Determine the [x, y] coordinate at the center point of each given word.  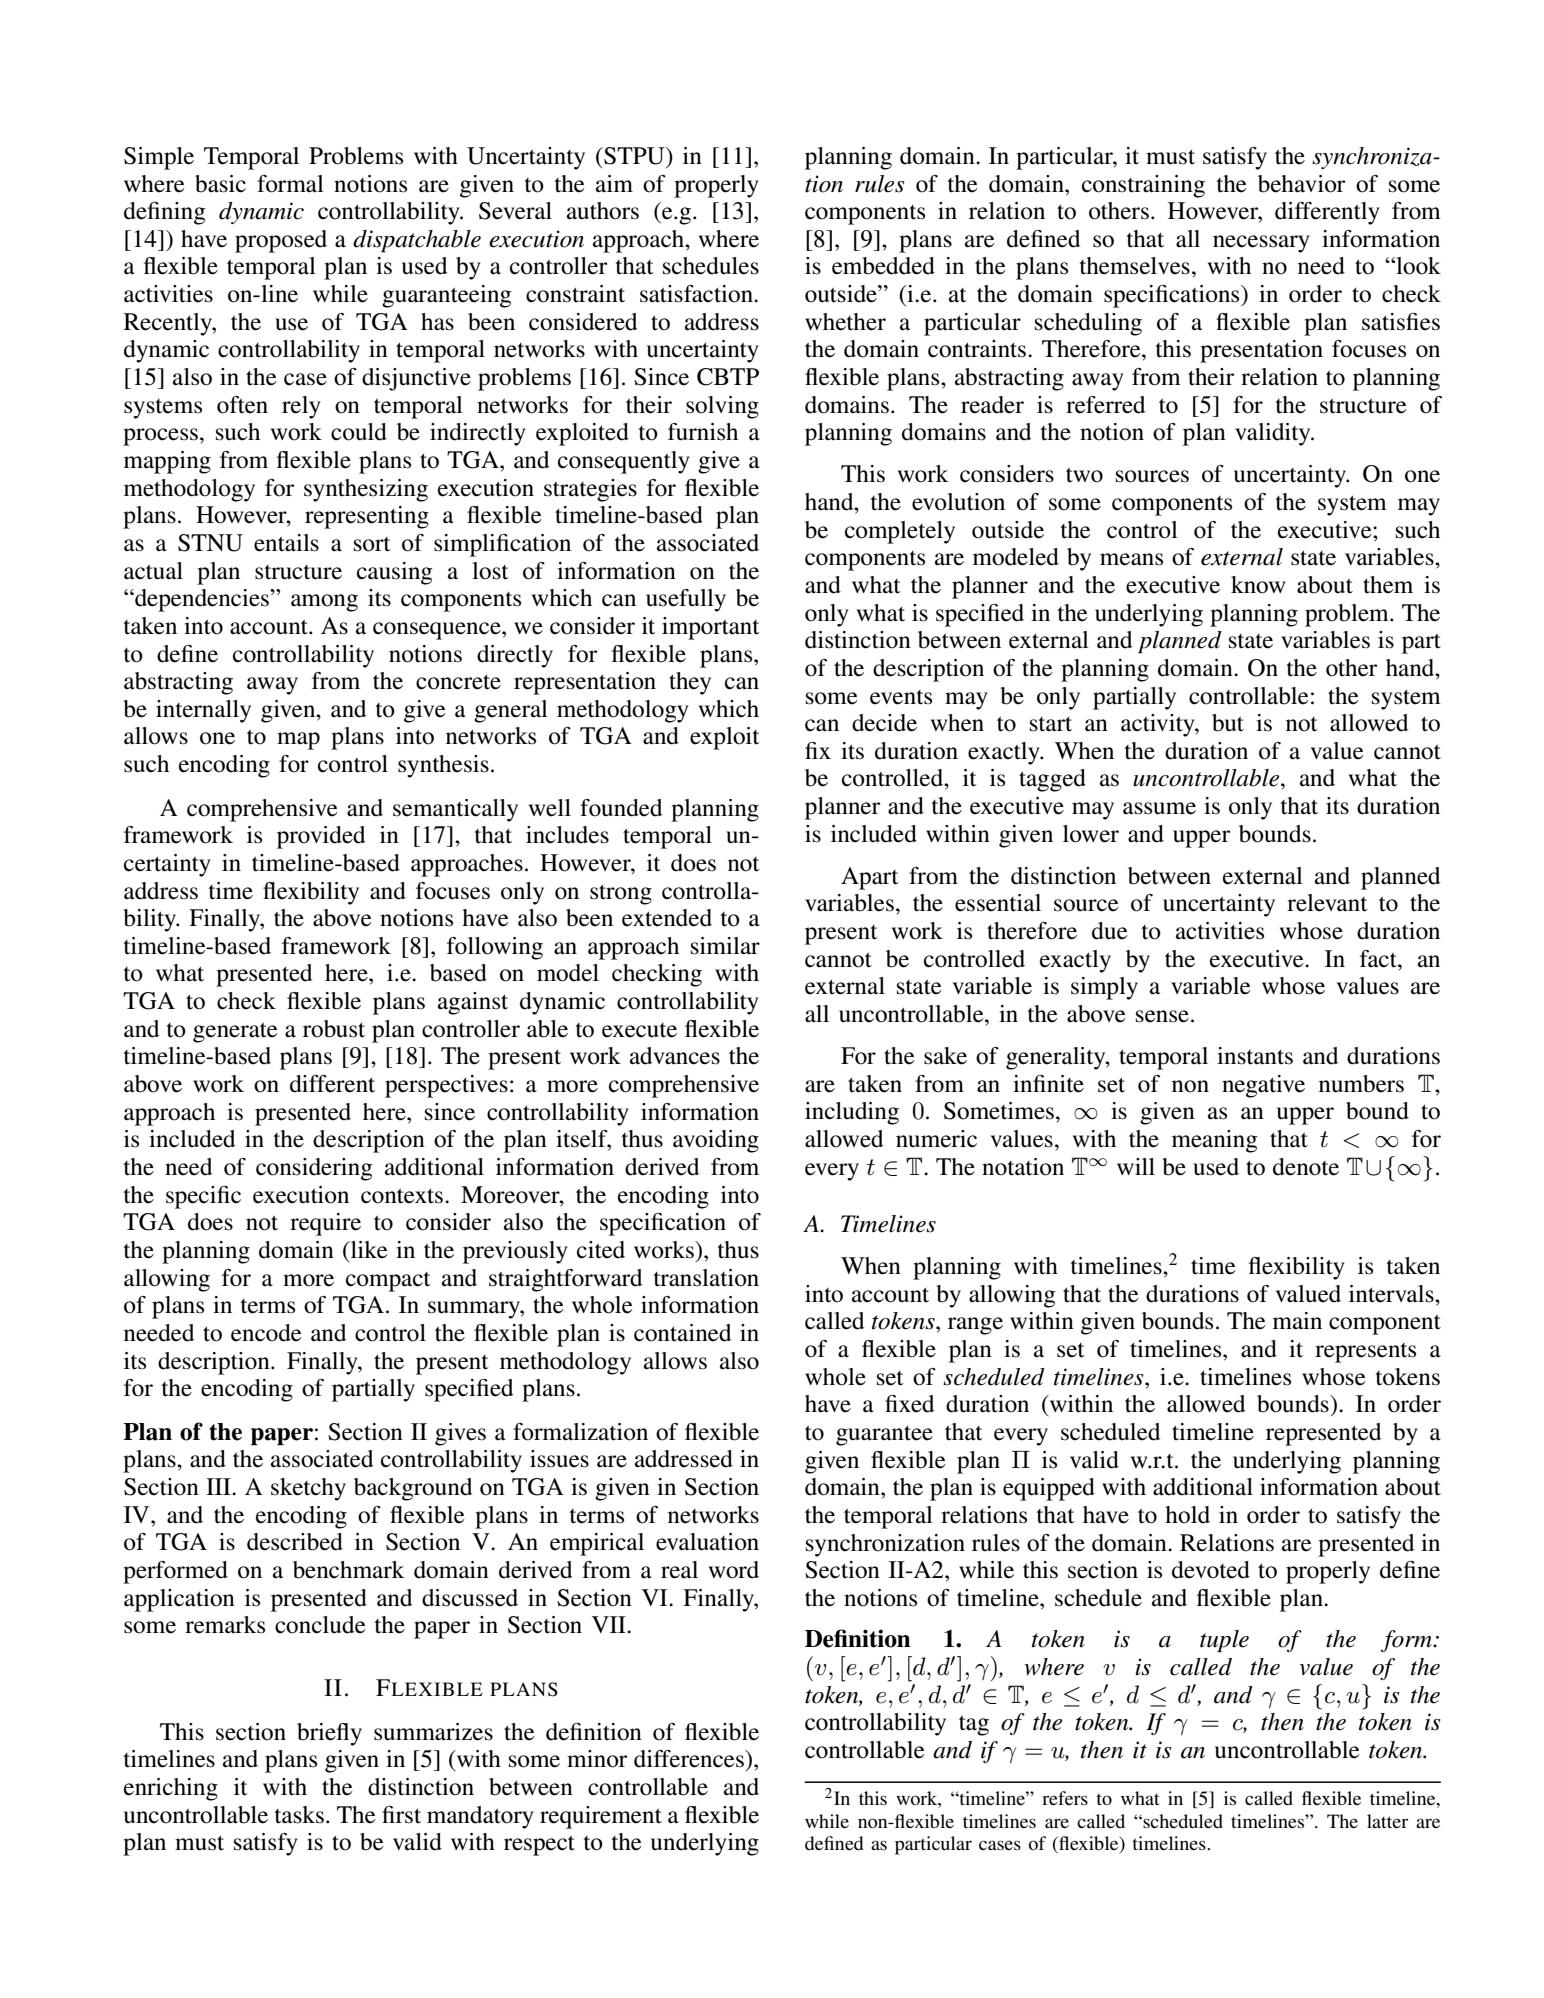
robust [334, 1029]
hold [1187, 1515]
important [711, 628]
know [1258, 585]
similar [725, 946]
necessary [1261, 244]
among [324, 603]
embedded [883, 266]
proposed [281, 241]
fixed [909, 1404]
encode [266, 1333]
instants [1255, 1056]
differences [690, 1759]
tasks [299, 1815]
